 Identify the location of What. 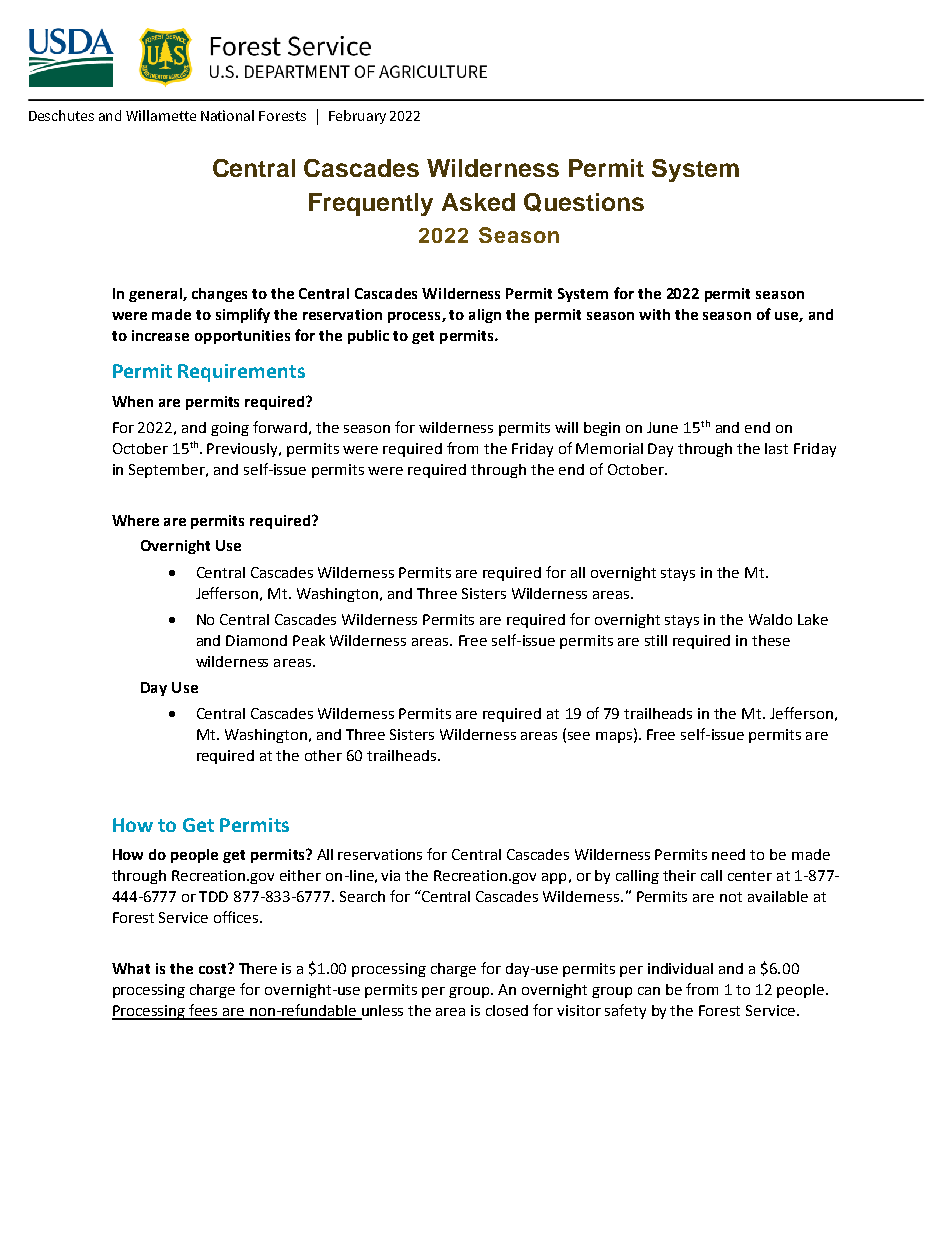
(131, 968).
